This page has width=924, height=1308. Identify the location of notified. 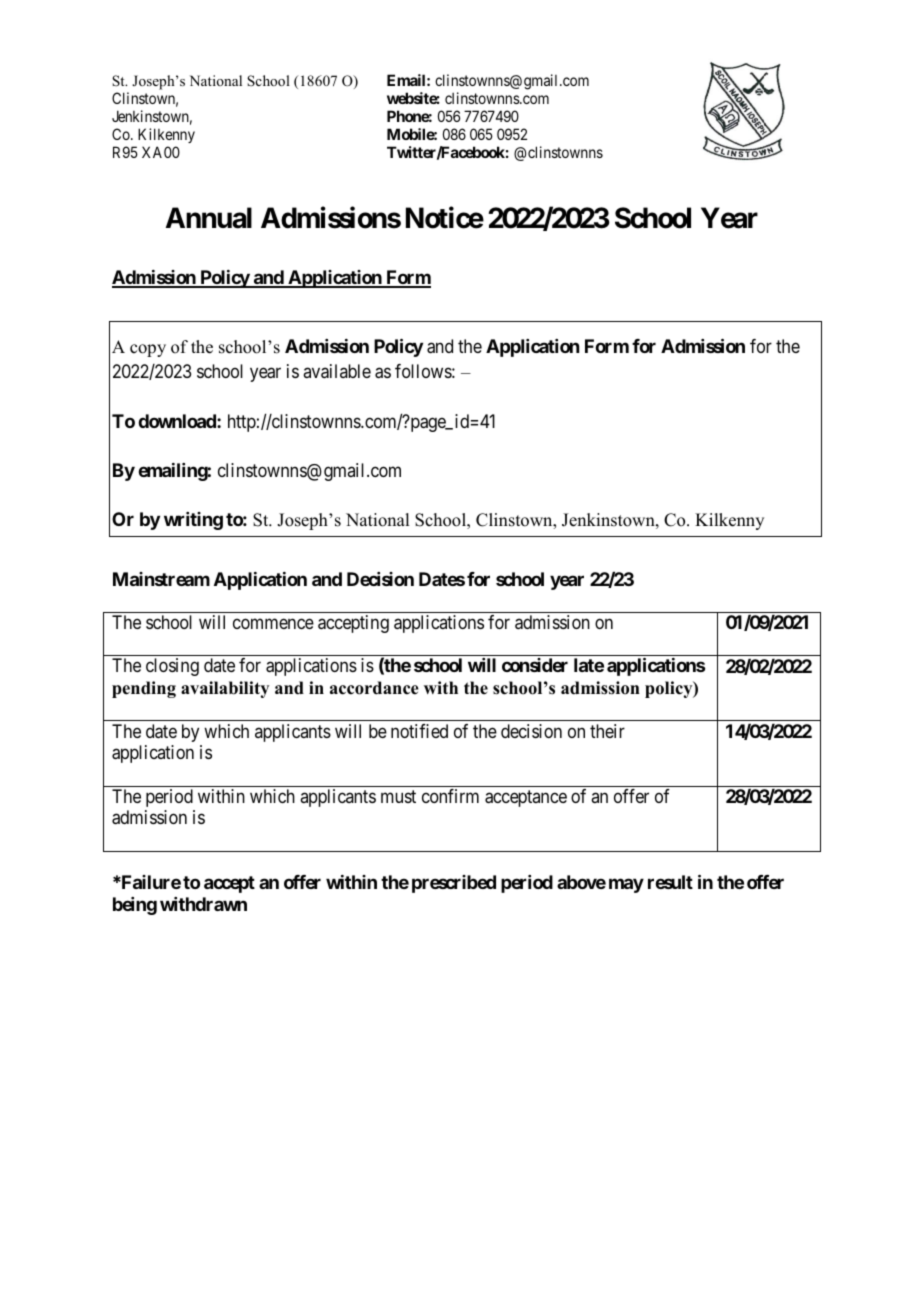
(419, 731).
